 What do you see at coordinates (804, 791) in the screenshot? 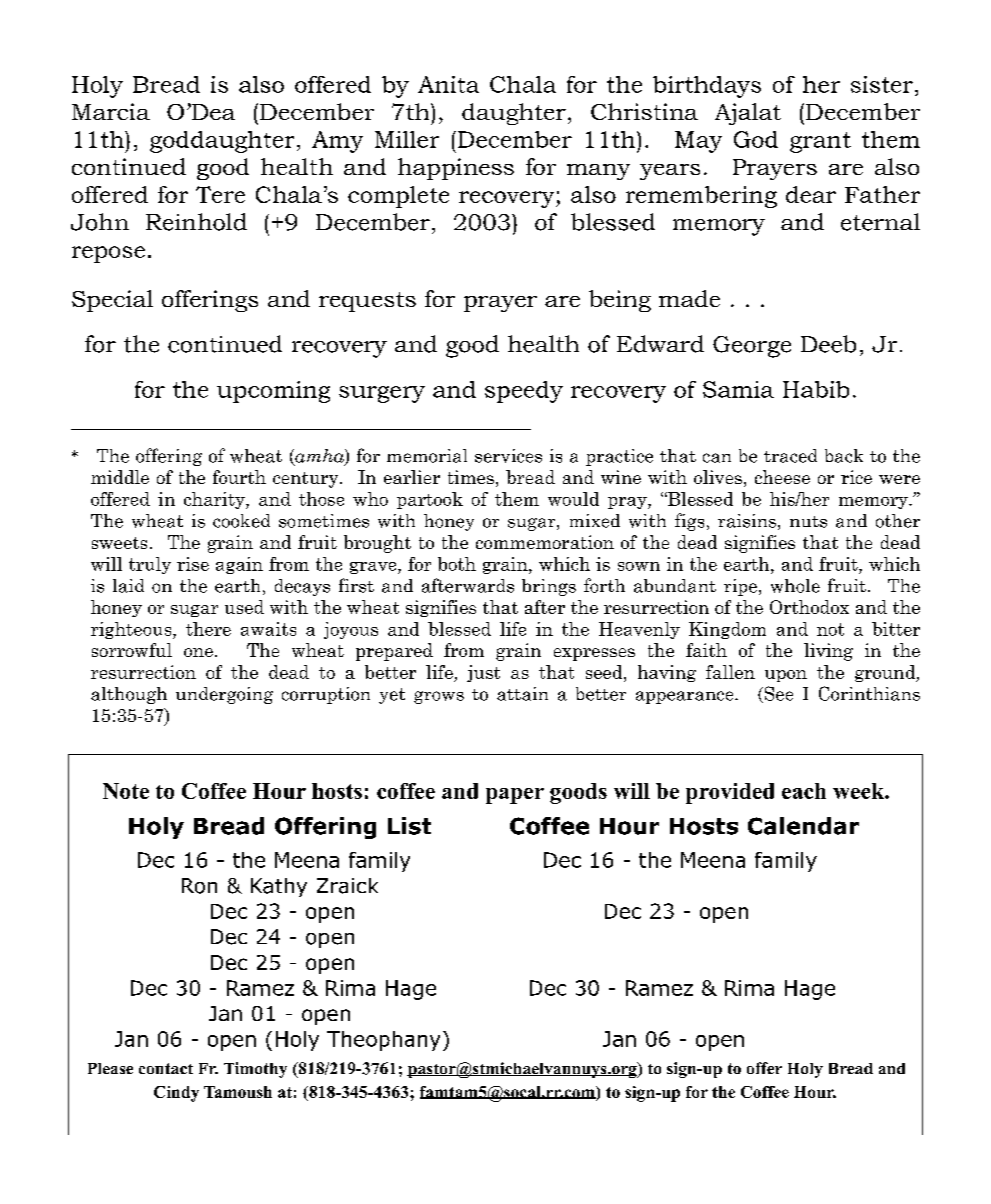
I see `each` at bounding box center [804, 791].
